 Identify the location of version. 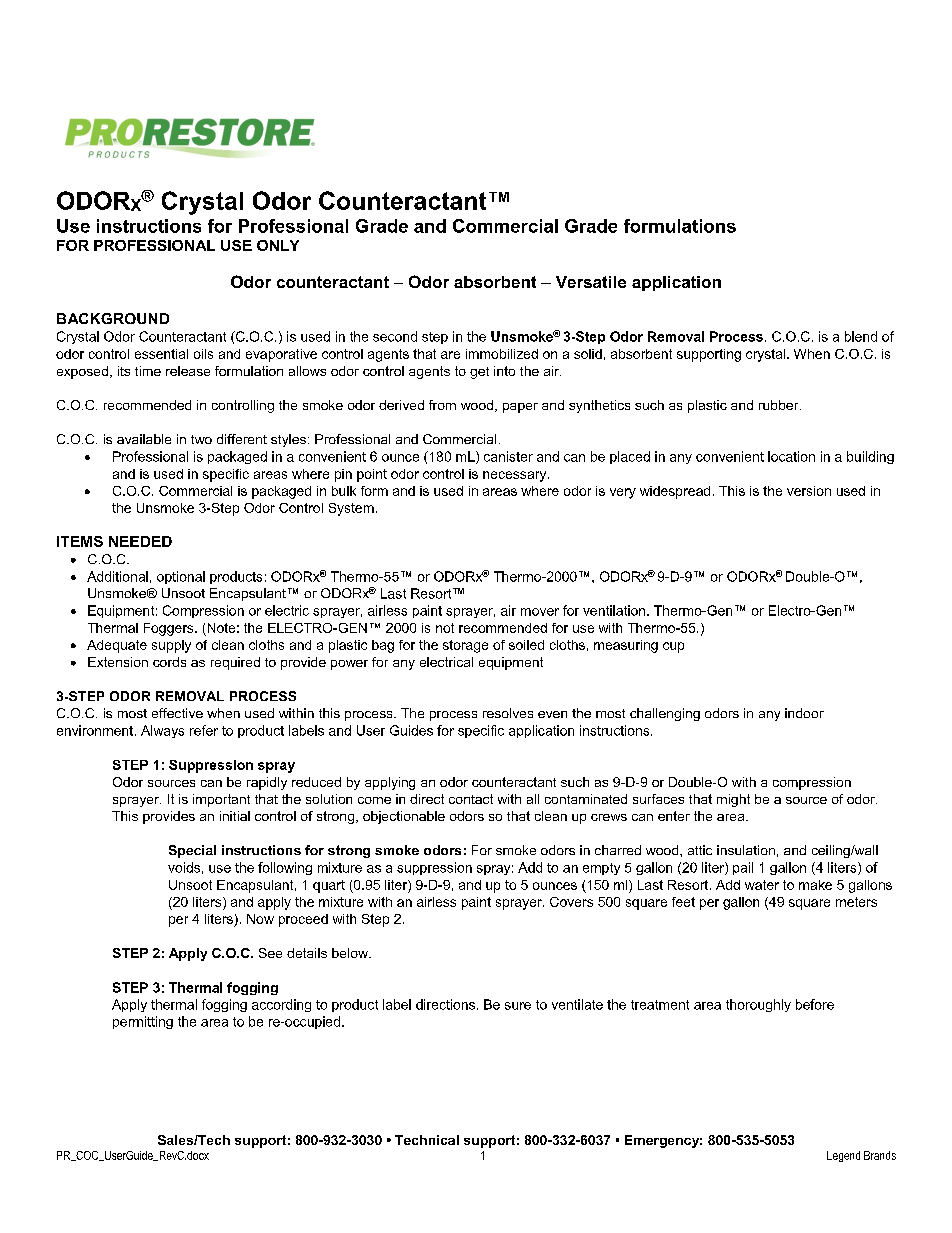
(809, 491).
